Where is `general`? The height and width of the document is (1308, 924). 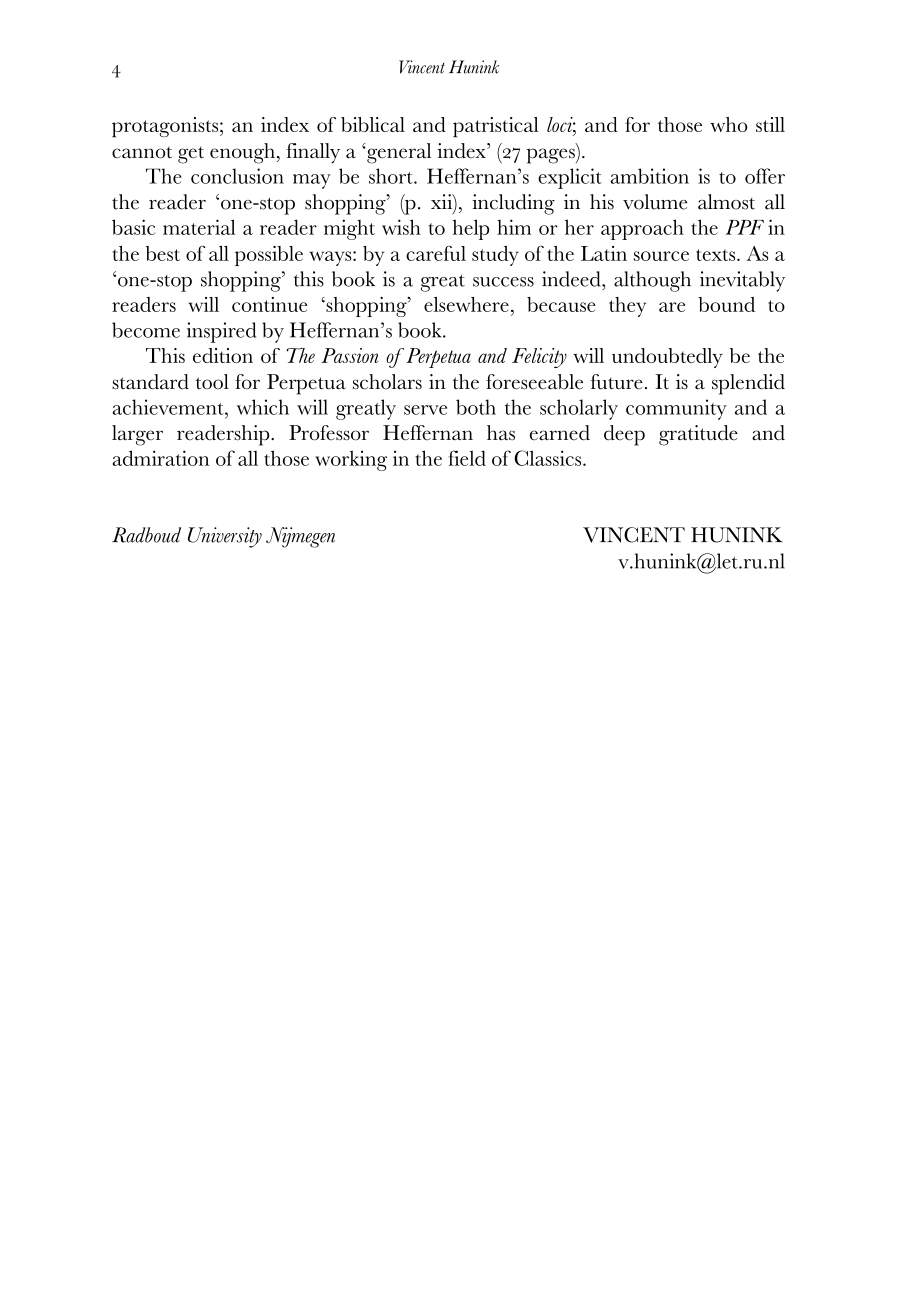
general is located at coordinates (398, 153).
